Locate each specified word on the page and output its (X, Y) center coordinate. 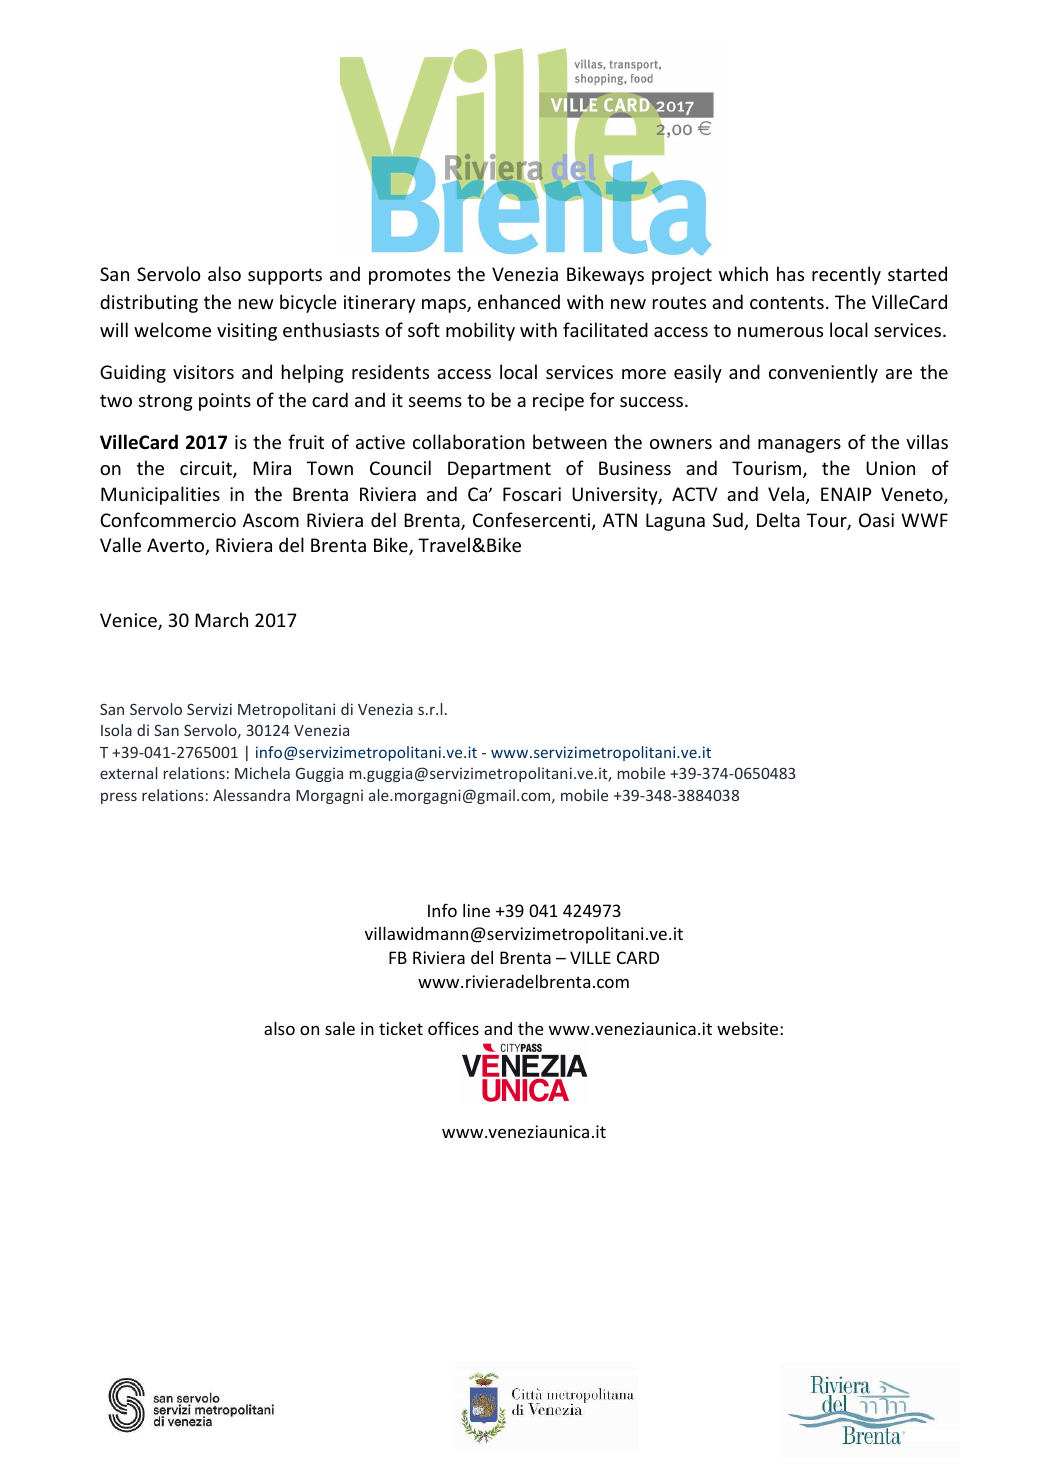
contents (787, 302)
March (221, 619)
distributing (149, 303)
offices (453, 1028)
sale (340, 1028)
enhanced (519, 301)
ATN (620, 520)
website (749, 1028)
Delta (778, 519)
